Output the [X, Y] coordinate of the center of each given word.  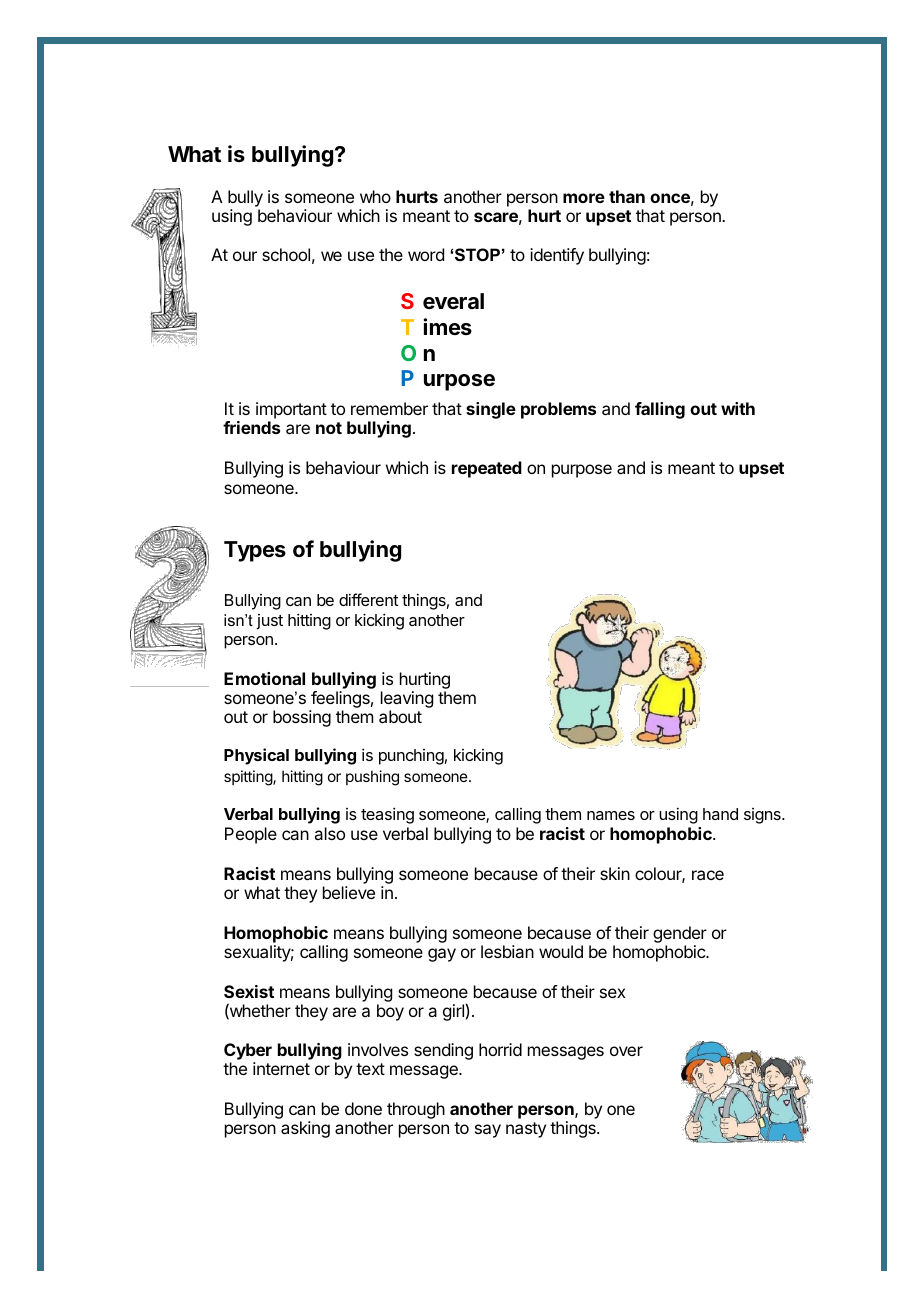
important [291, 412]
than [627, 196]
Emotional [264, 678]
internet [281, 1068]
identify [557, 256]
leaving [407, 699]
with [738, 408]
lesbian [507, 951]
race [708, 875]
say [488, 1131]
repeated [487, 469]
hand [720, 814]
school [286, 254]
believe [349, 892]
